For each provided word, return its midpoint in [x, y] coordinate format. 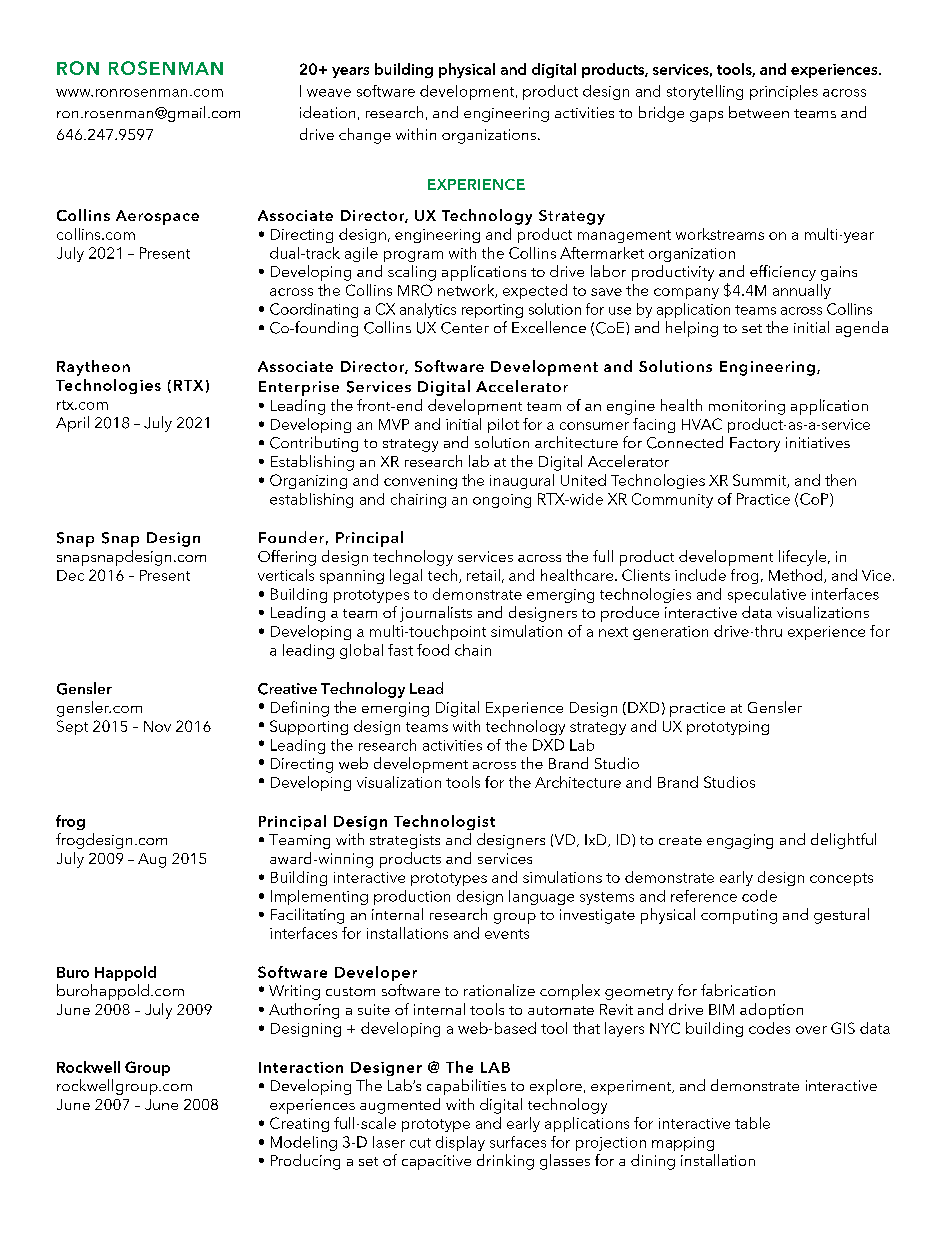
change [365, 136]
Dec [70, 575]
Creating [299, 1124]
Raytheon [93, 368]
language [541, 897]
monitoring [747, 407]
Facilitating [307, 916]
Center [465, 328]
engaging [740, 841]
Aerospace [157, 217]
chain [473, 650]
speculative [767, 595]
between [759, 112]
